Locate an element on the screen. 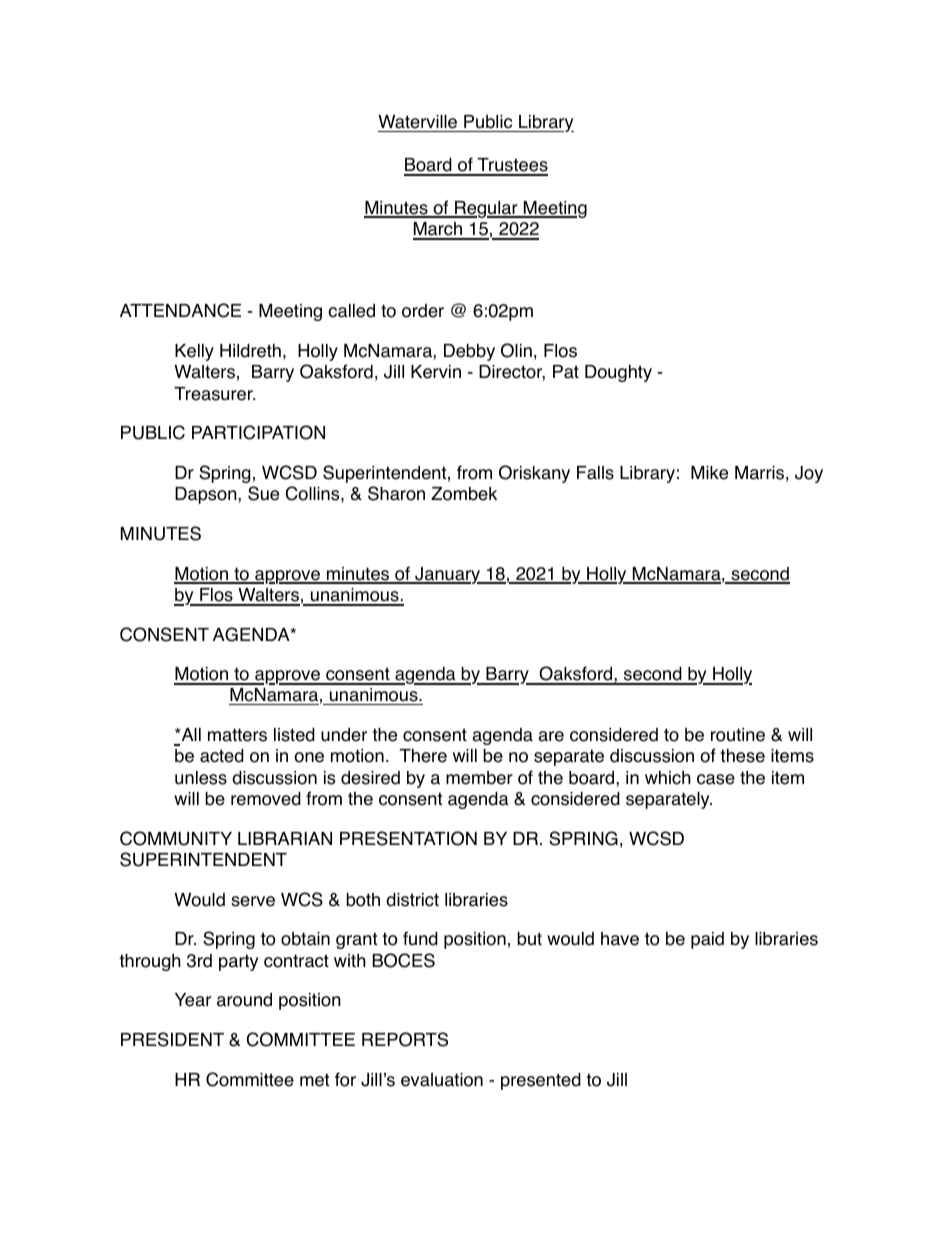 This screenshot has height=1233, width=952. matters is located at coordinates (237, 735).
